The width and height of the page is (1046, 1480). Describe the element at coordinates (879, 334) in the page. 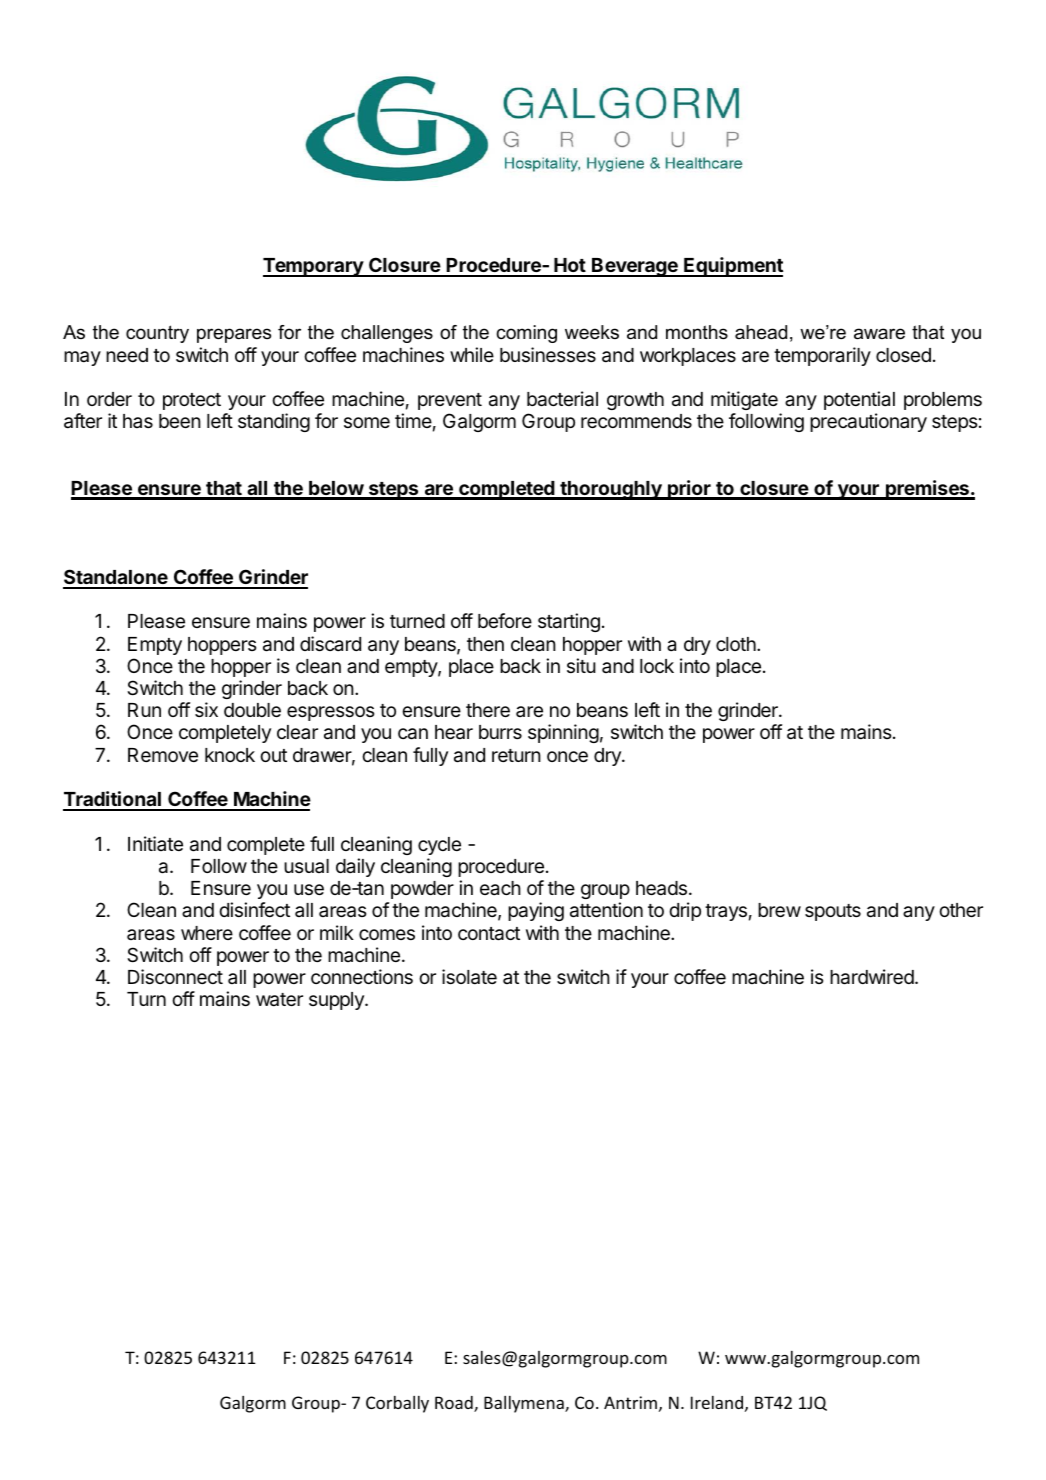

I see `aware` at that location.
